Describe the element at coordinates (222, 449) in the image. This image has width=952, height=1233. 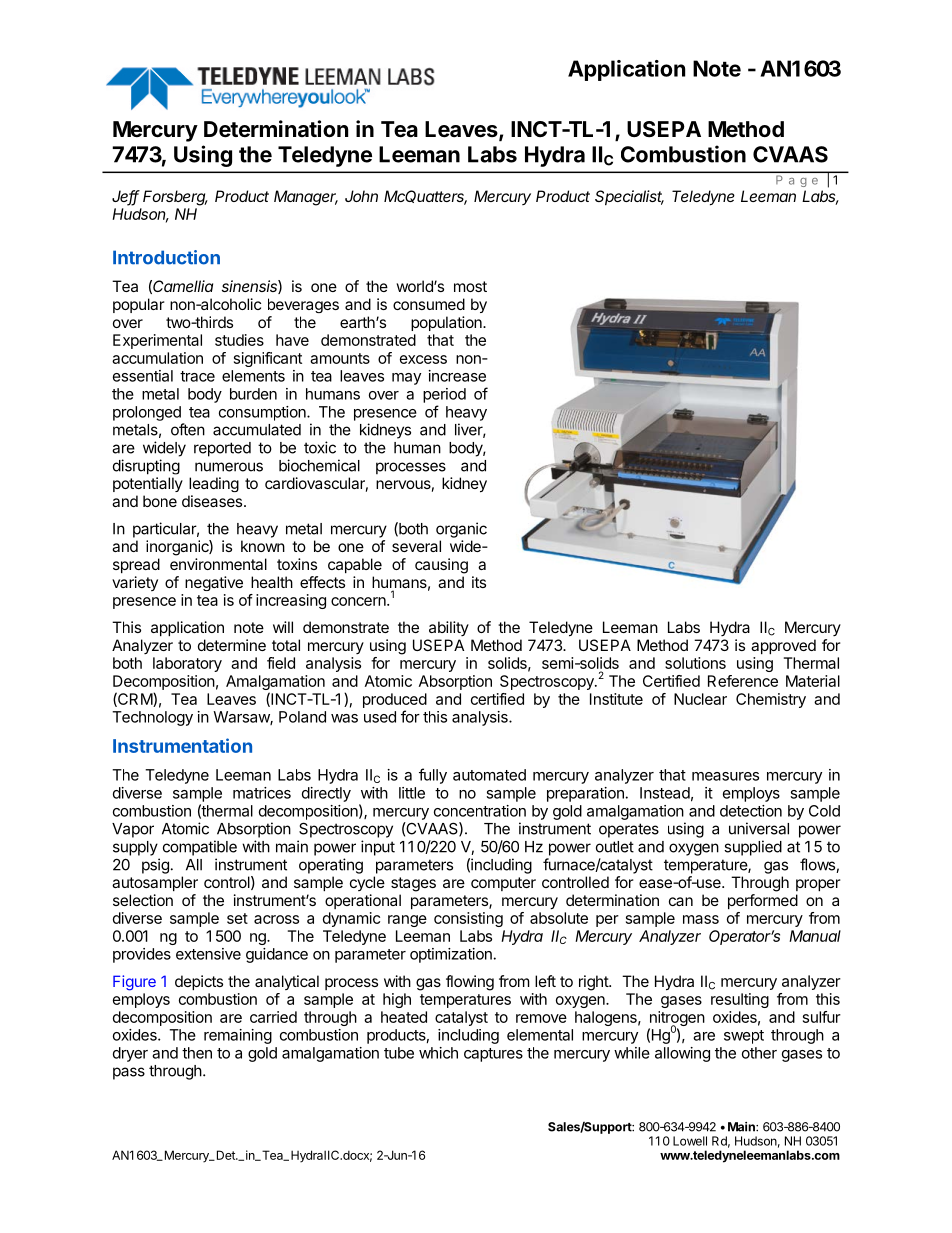
I see `reported` at that location.
